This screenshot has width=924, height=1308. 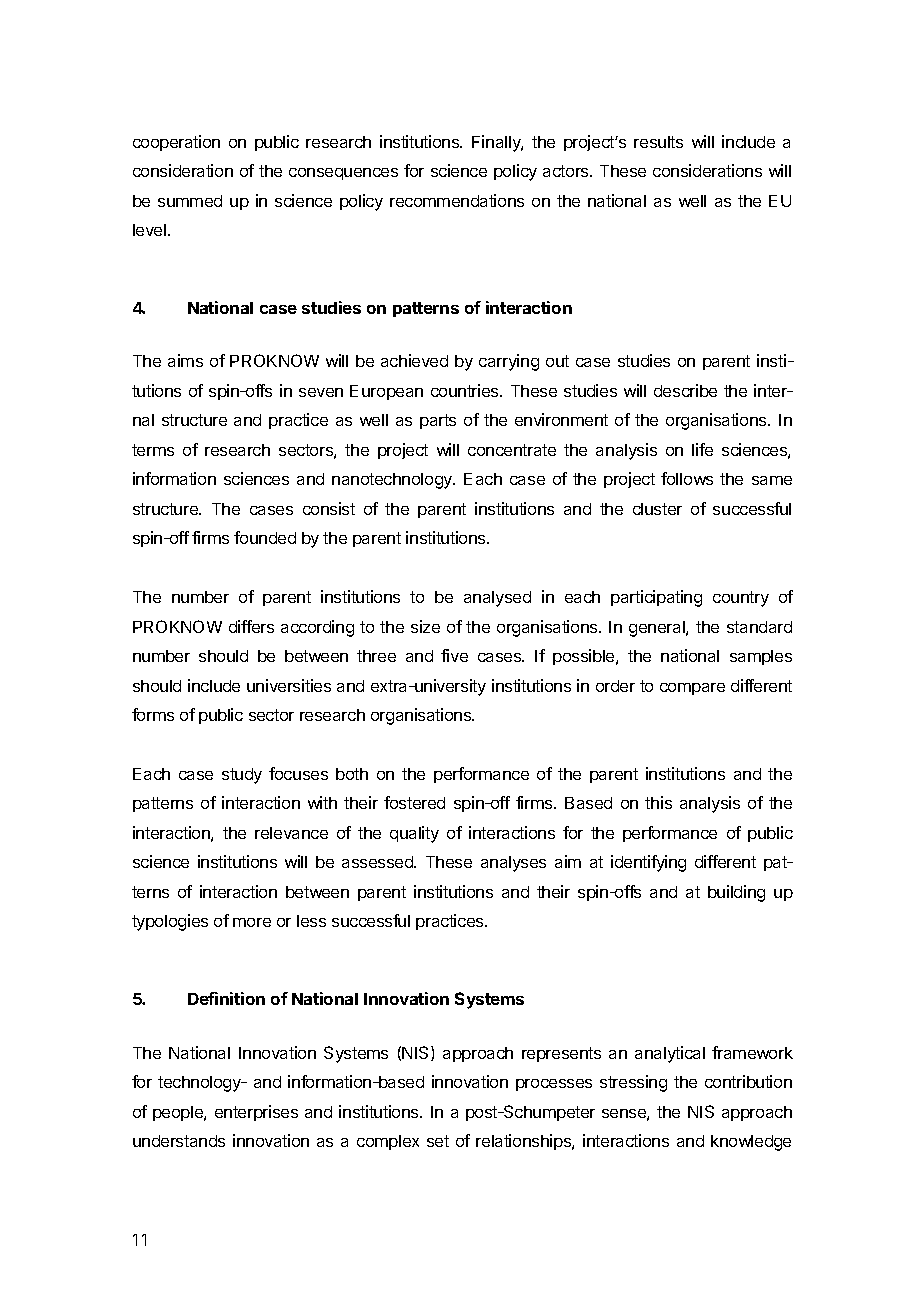 What do you see at coordinates (685, 390) in the screenshot?
I see `describe` at bounding box center [685, 390].
